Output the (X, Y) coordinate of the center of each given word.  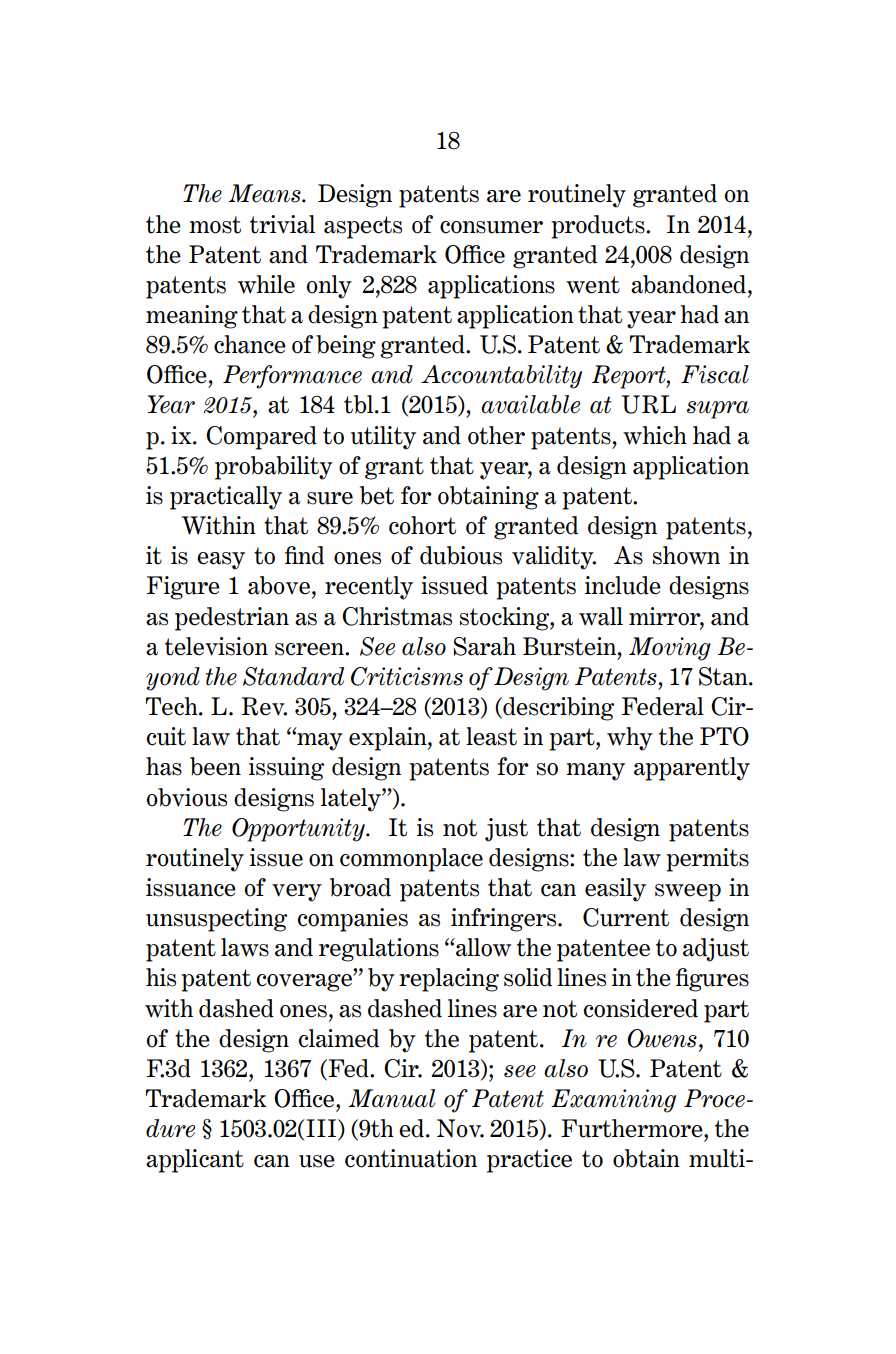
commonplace (411, 860)
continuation (411, 1158)
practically (226, 498)
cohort (422, 525)
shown (686, 555)
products (599, 227)
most (215, 225)
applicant (195, 1161)
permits (707, 860)
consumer (491, 227)
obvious (187, 797)
